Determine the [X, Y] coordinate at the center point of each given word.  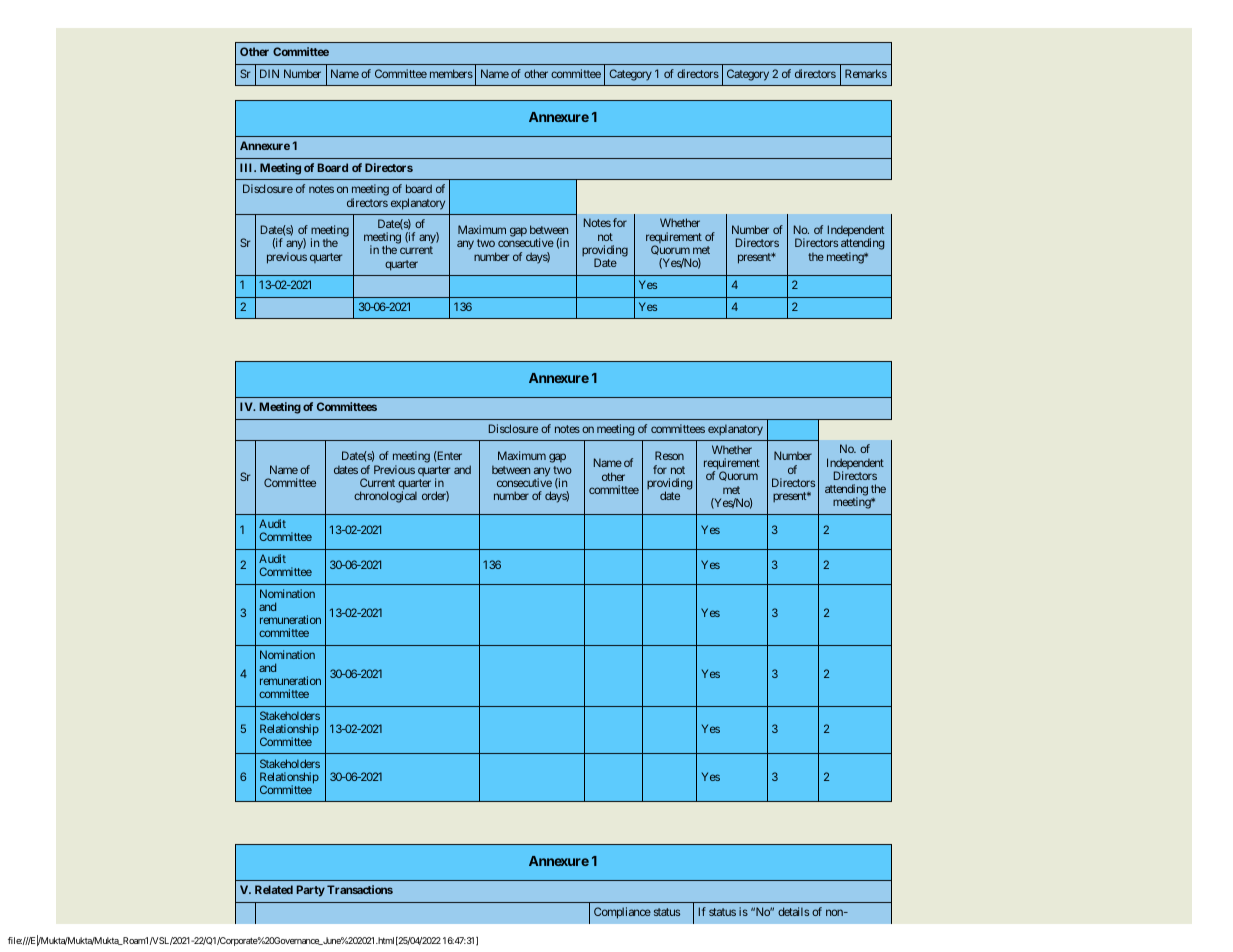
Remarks [866, 73]
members [451, 73]
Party [311, 891]
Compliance [622, 913]
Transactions [360, 889]
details [793, 911]
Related [274, 889]
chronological [385, 497]
